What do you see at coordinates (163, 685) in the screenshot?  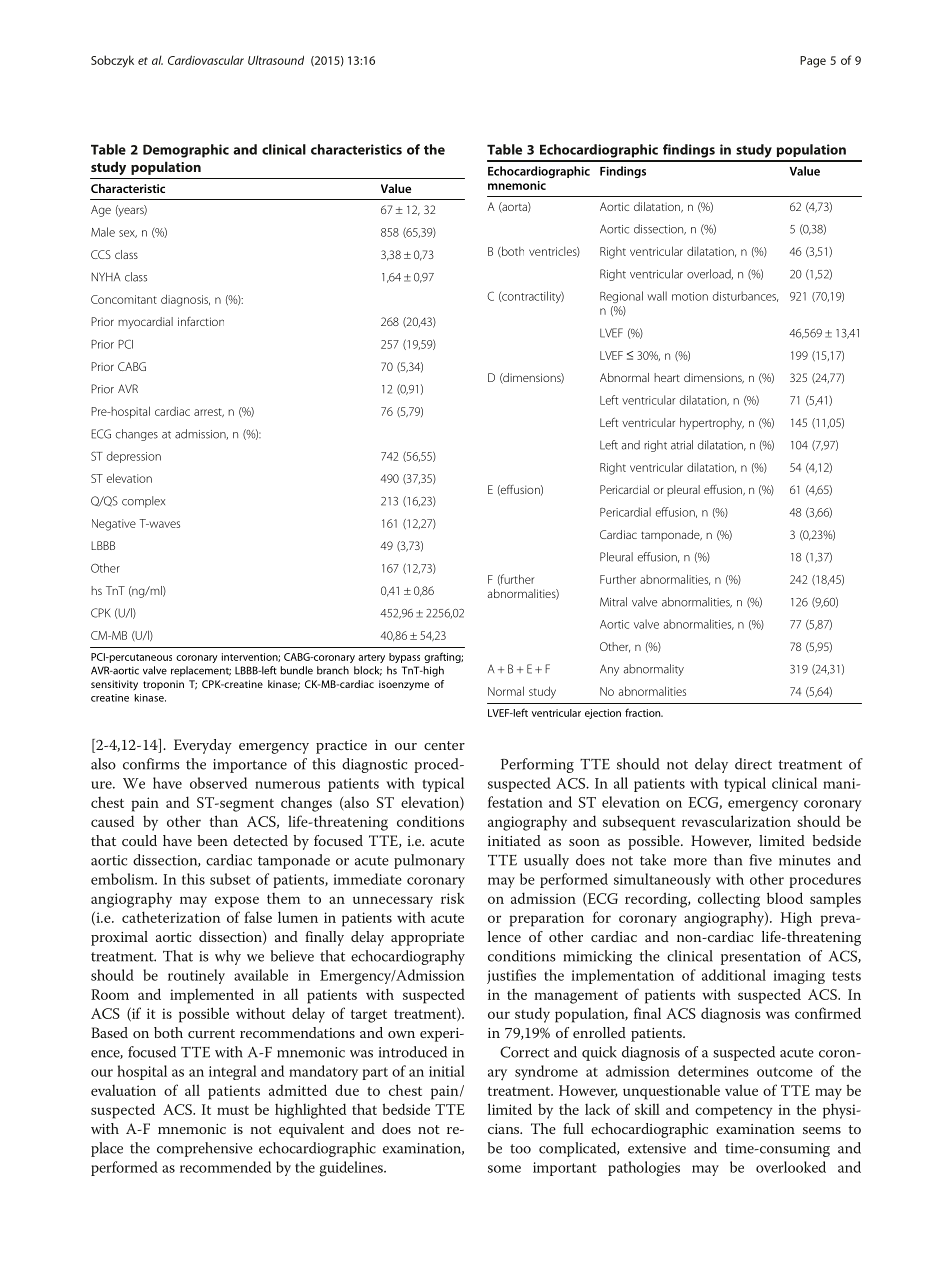 I see `troponin` at bounding box center [163, 685].
